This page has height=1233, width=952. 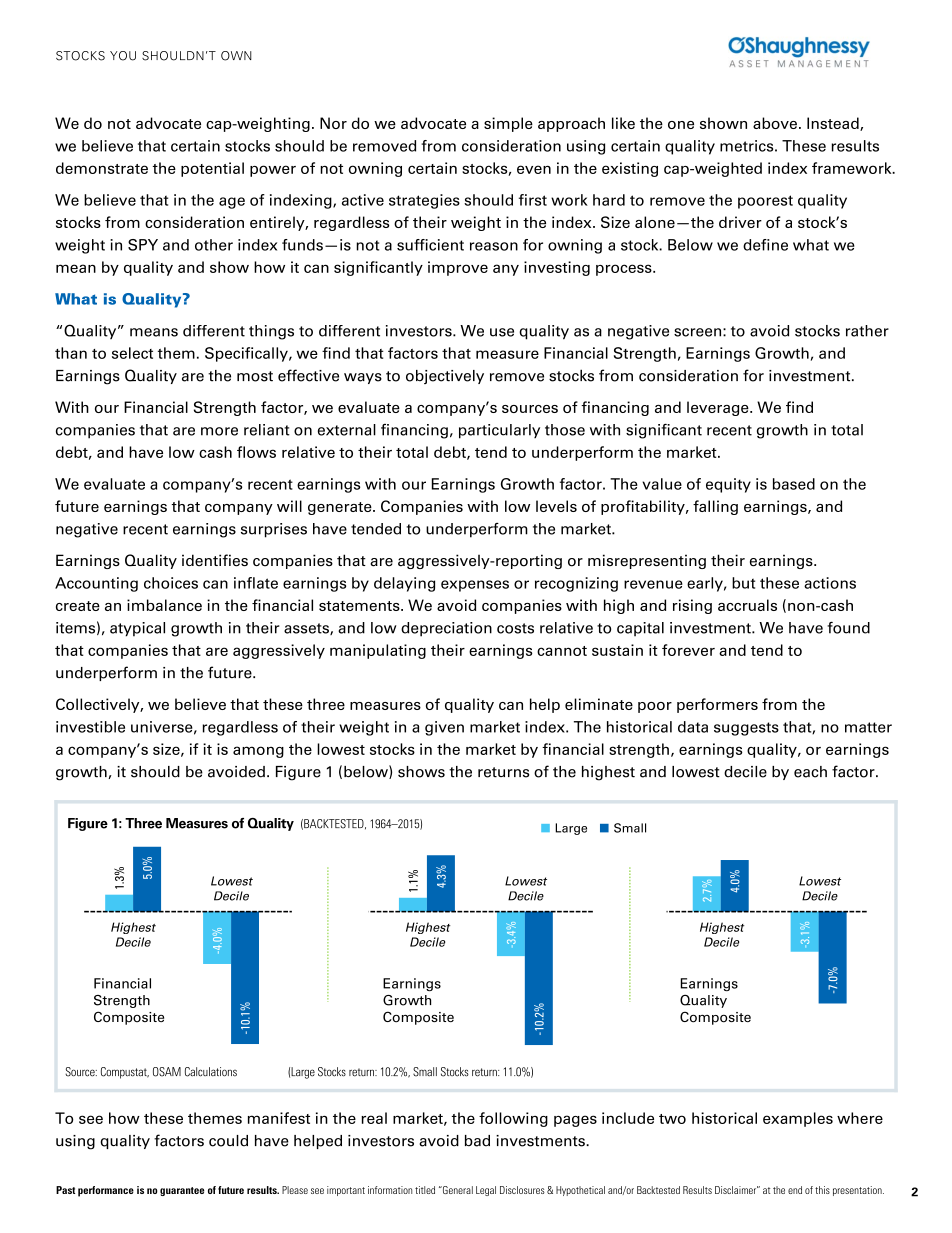 I want to click on given, so click(x=444, y=728).
